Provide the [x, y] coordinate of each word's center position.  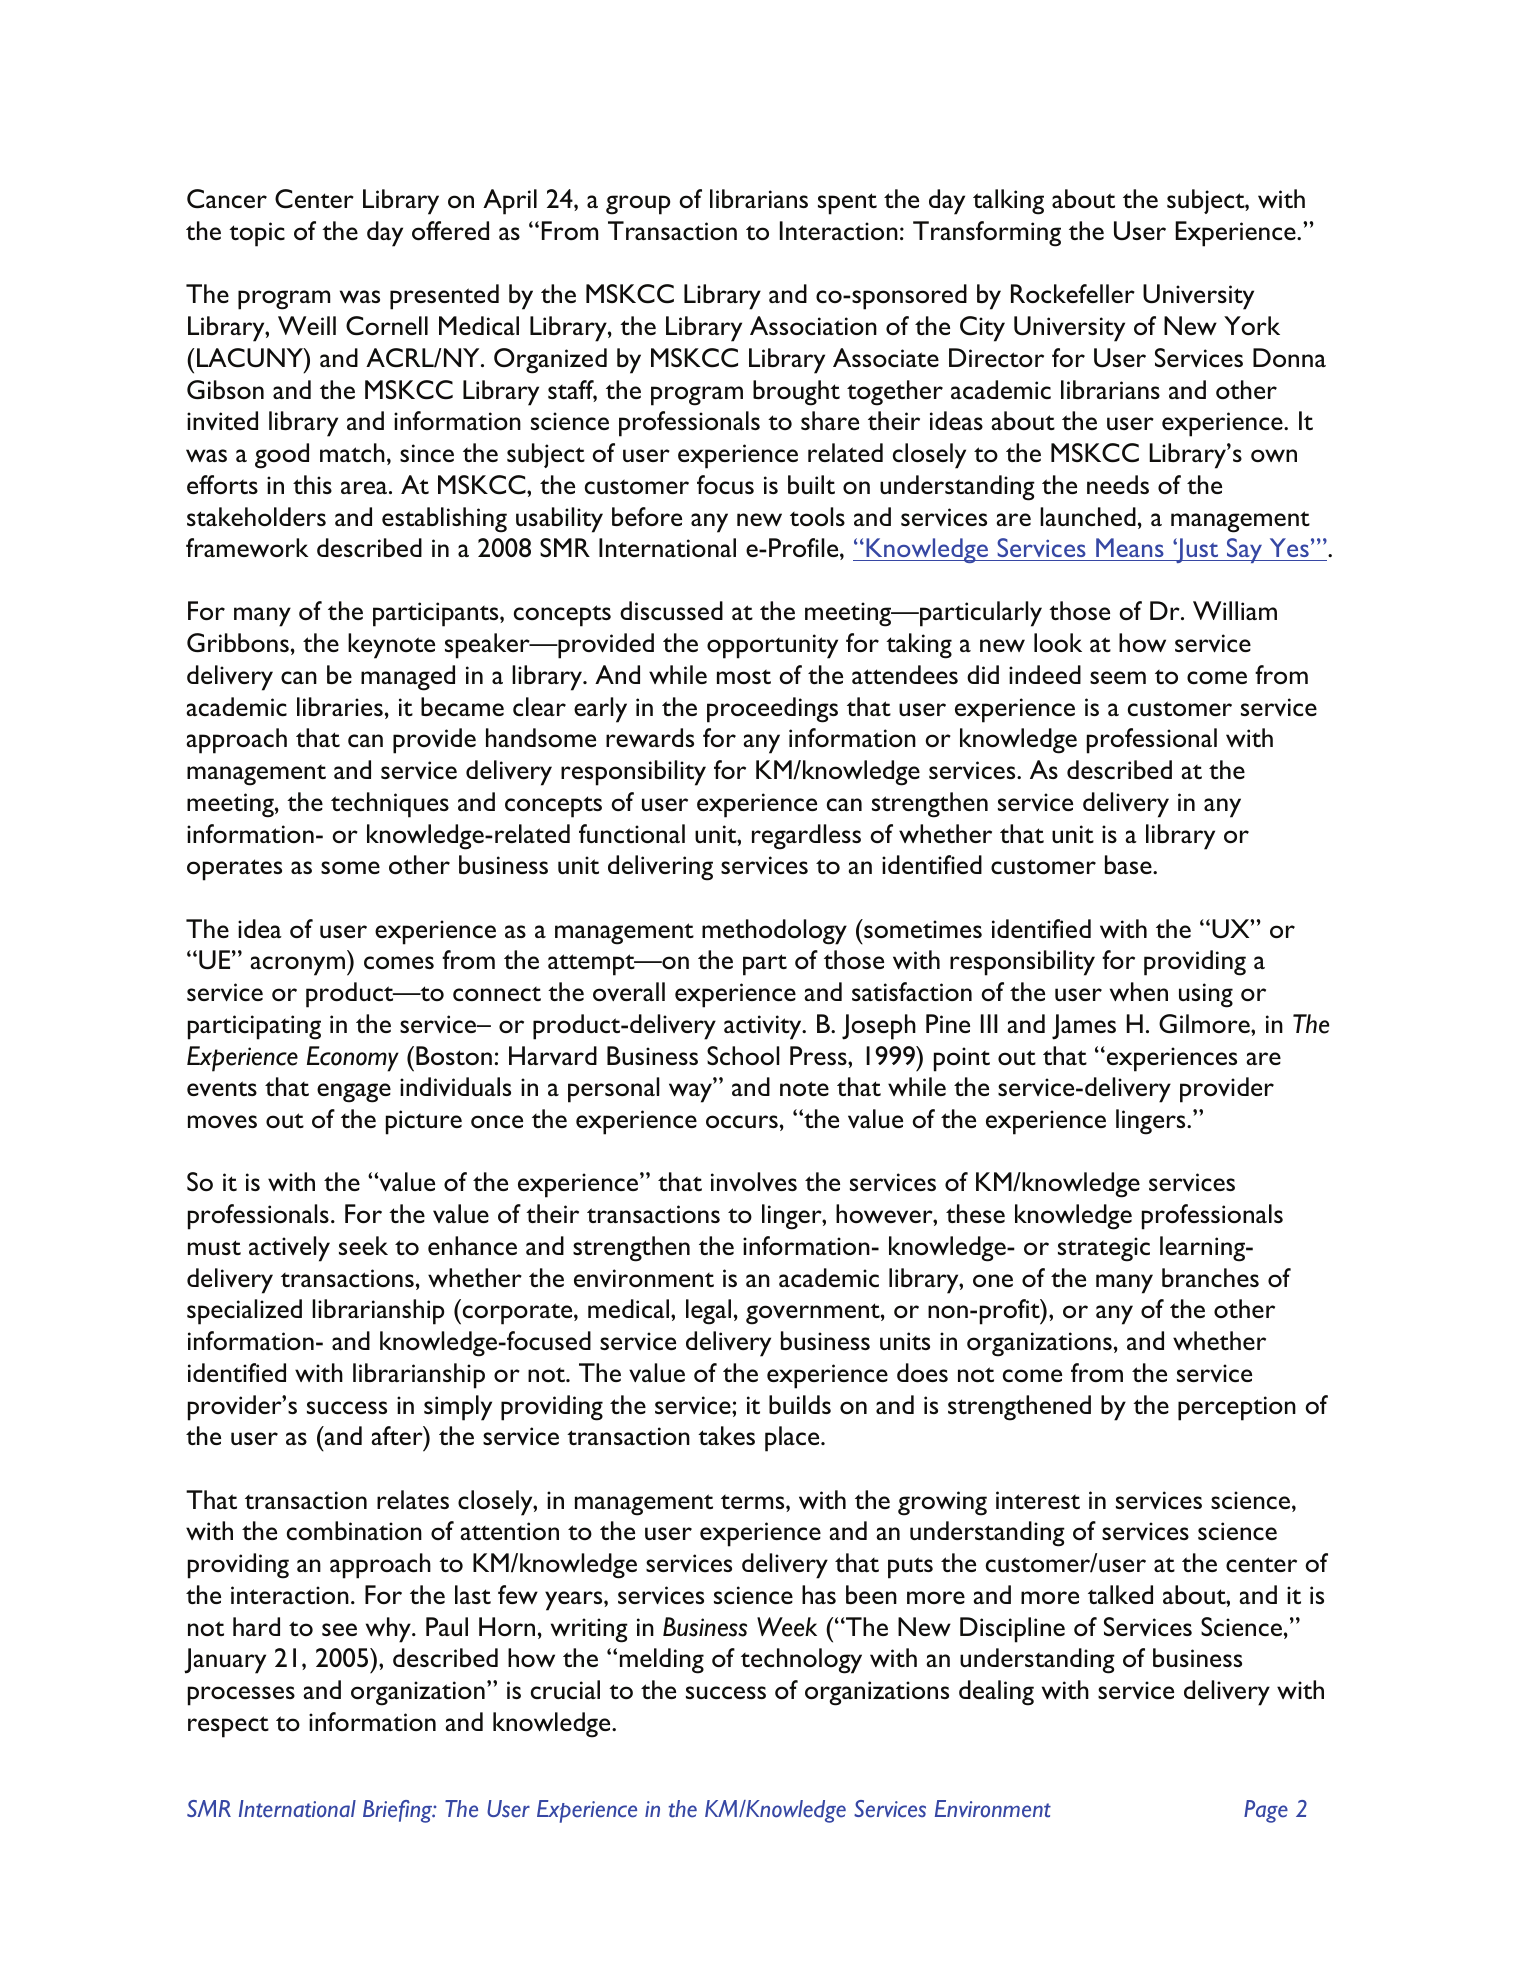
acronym [297, 966]
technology [801, 1661]
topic [257, 234]
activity [764, 1027]
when [1139, 991]
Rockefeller [1073, 293]
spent [847, 204]
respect [228, 1727]
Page [1266, 1811]
